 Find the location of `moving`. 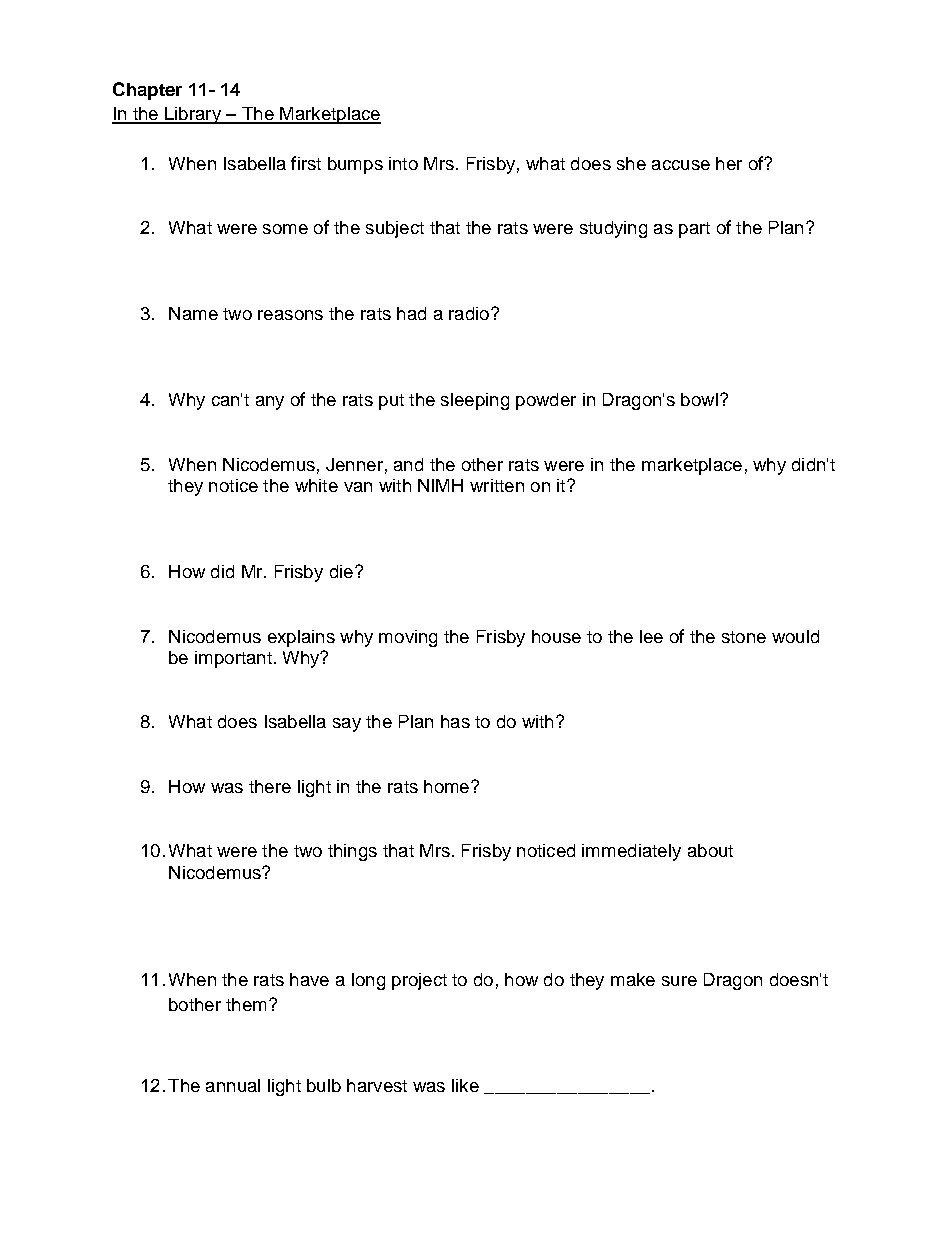

moving is located at coordinates (408, 638).
